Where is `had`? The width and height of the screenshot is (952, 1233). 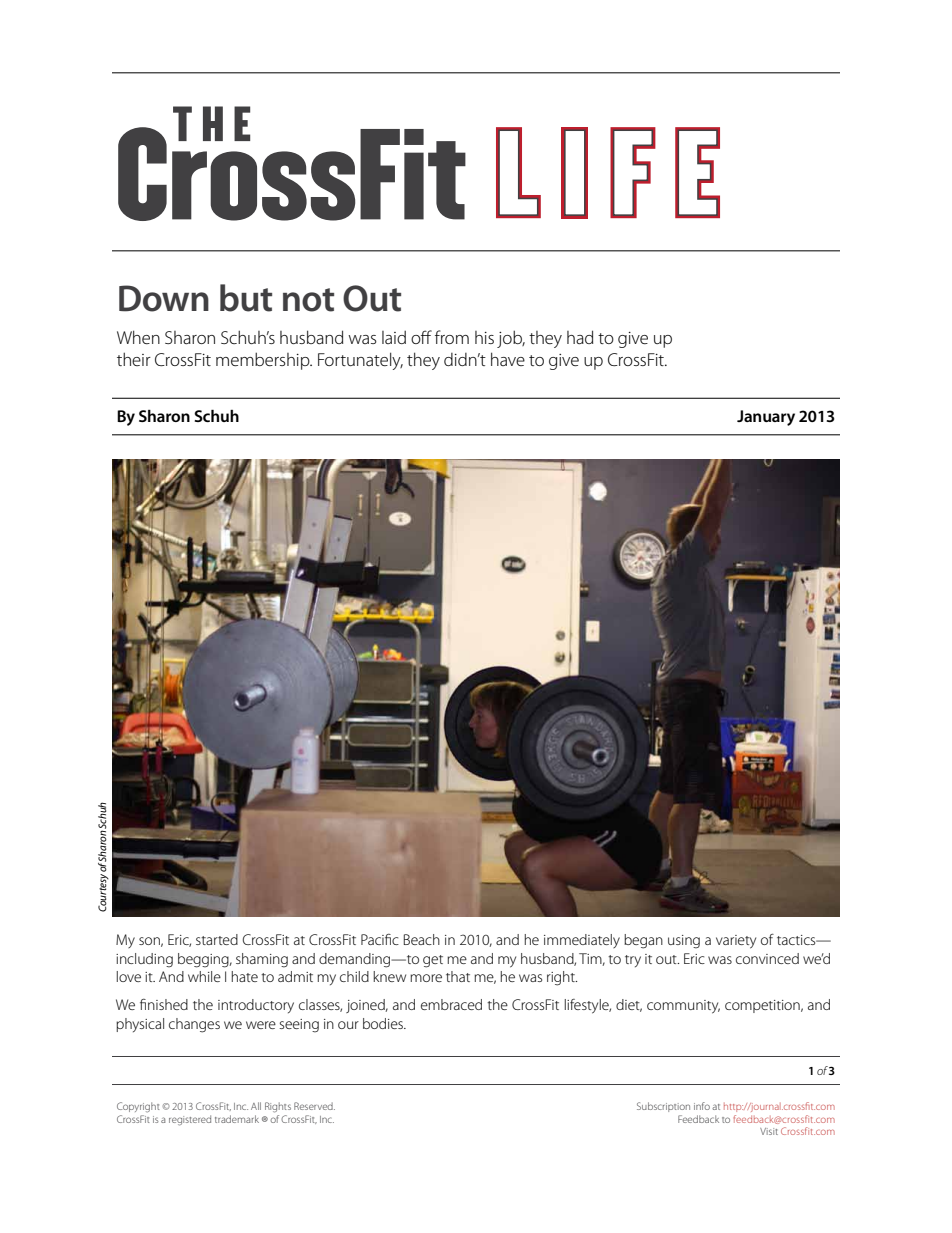
had is located at coordinates (580, 337).
